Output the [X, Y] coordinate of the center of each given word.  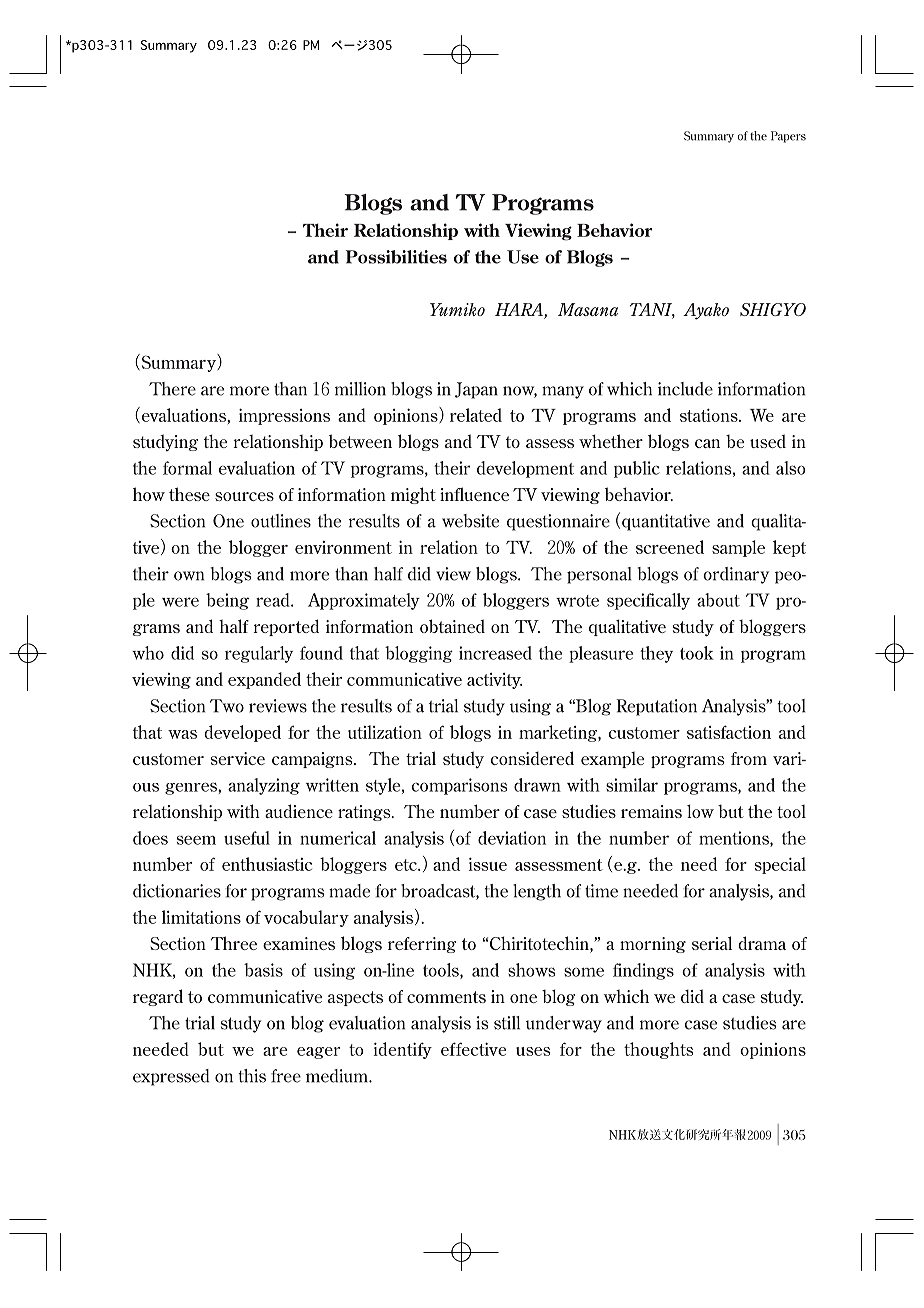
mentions [735, 839]
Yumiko [457, 309]
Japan [476, 390]
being [227, 601]
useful [247, 838]
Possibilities [396, 257]
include [685, 389]
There [172, 389]
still [507, 1023]
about [718, 600]
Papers [788, 137]
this [252, 1076]
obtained [452, 626]
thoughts [658, 1050]
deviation [512, 838]
